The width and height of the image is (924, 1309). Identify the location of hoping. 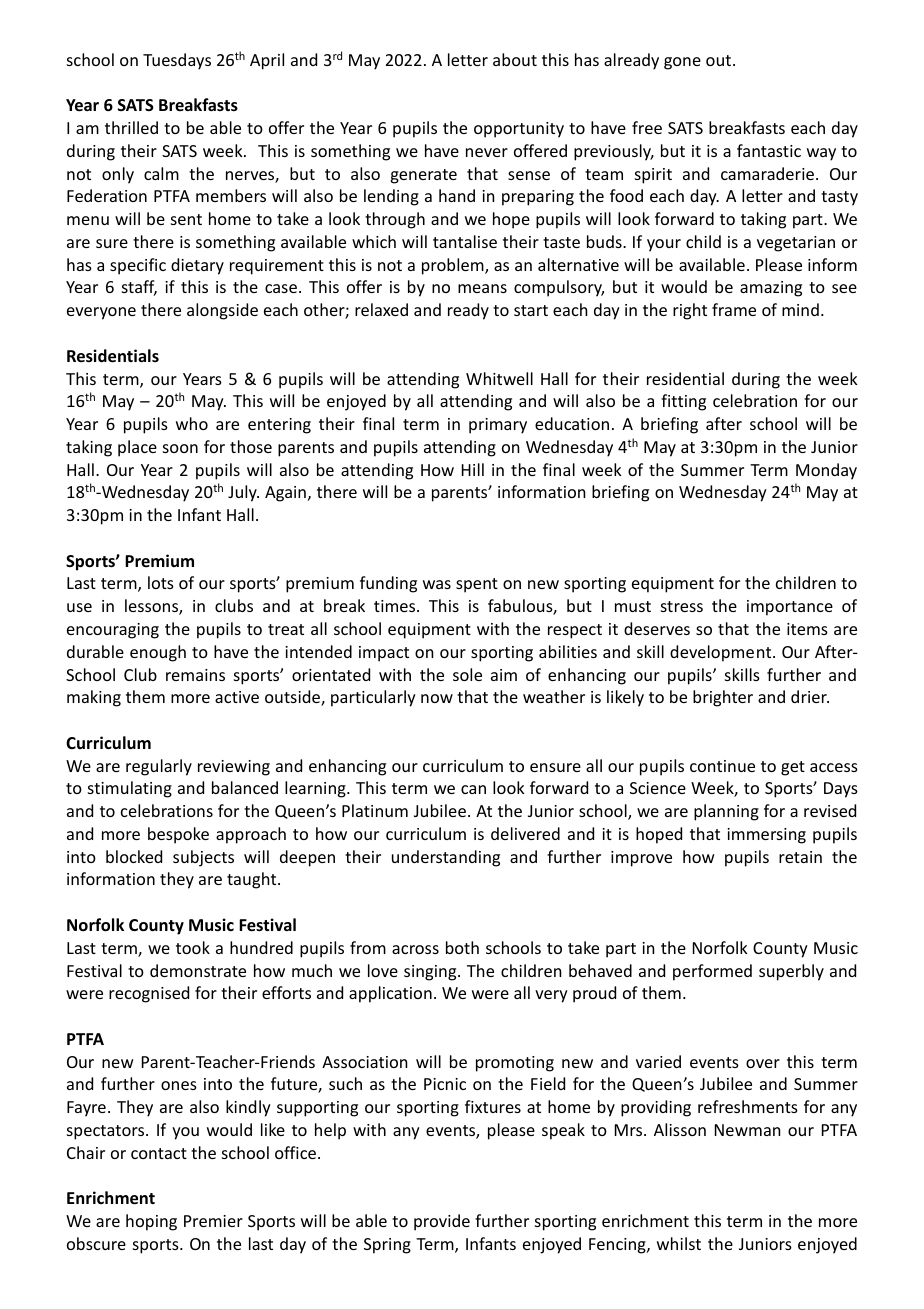
(151, 1222).
